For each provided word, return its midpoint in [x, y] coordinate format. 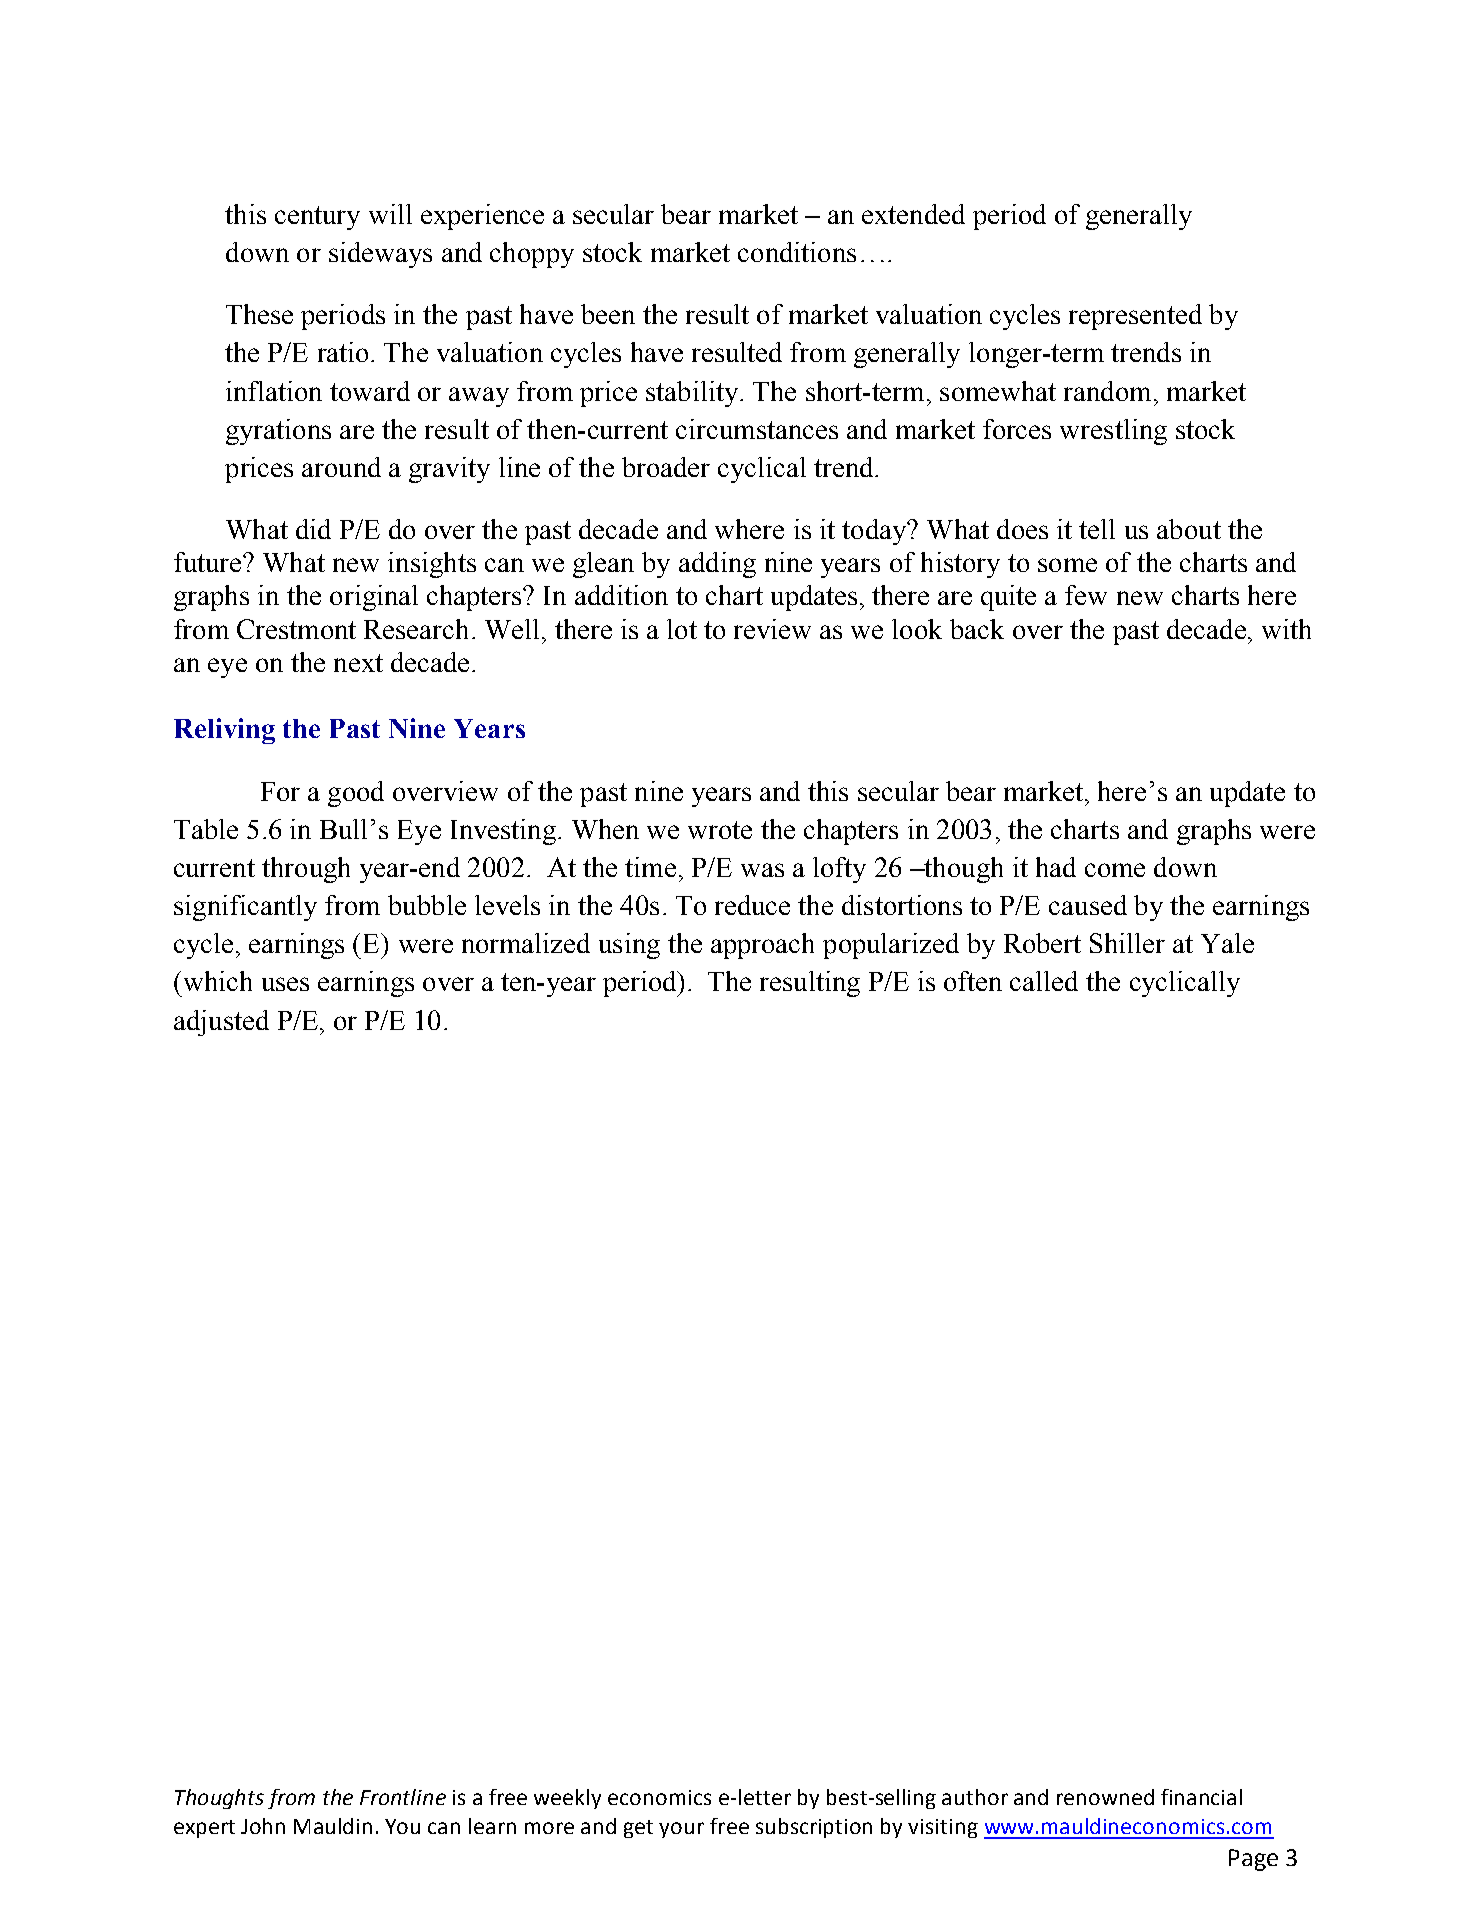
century [317, 218]
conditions [797, 252]
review [772, 629]
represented [1135, 317]
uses [285, 984]
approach [762, 946]
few [1086, 595]
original [374, 598]
